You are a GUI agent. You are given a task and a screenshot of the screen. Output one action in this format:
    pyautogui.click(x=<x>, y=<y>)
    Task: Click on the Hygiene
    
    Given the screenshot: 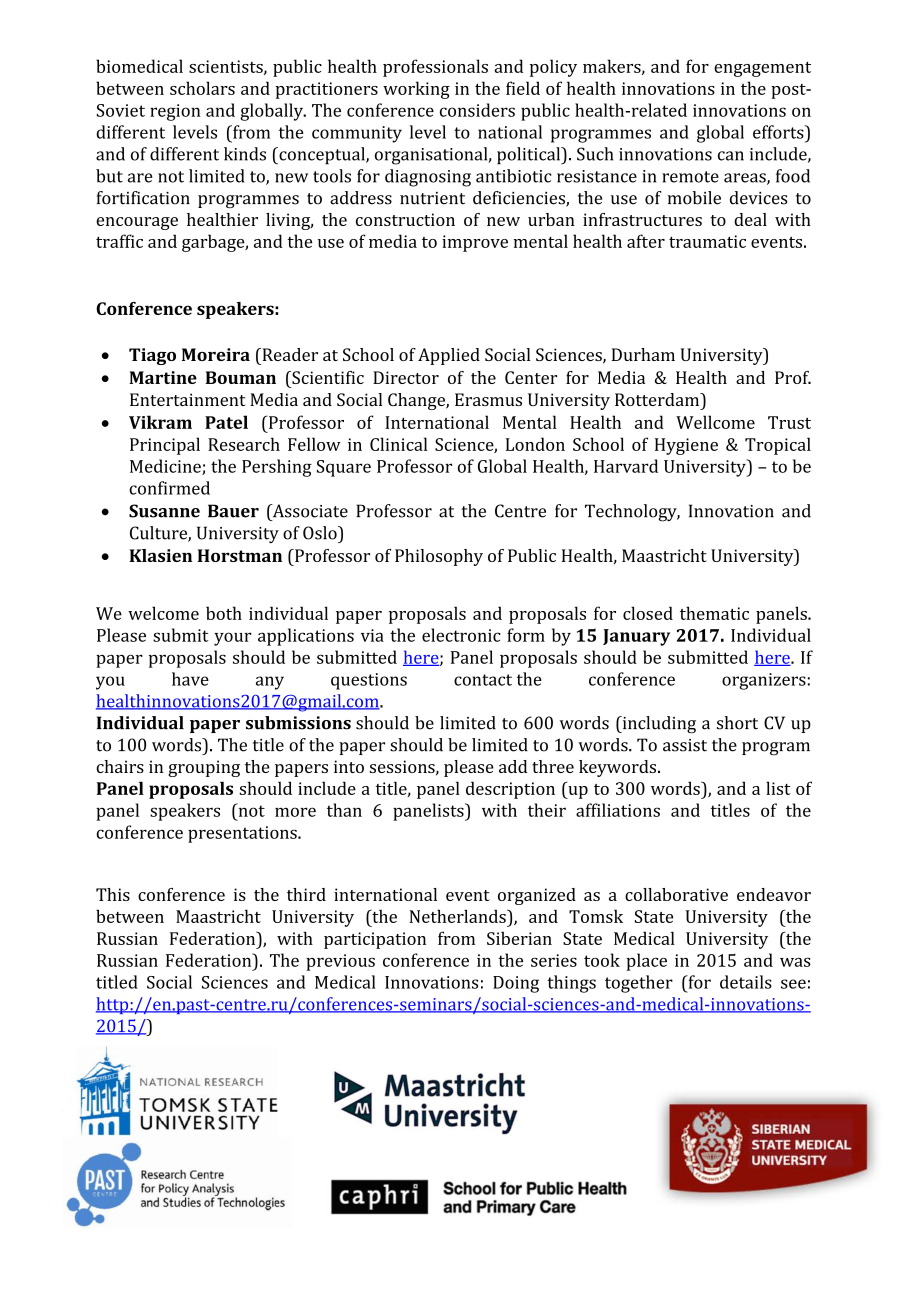 What is the action you would take?
    pyautogui.click(x=686, y=446)
